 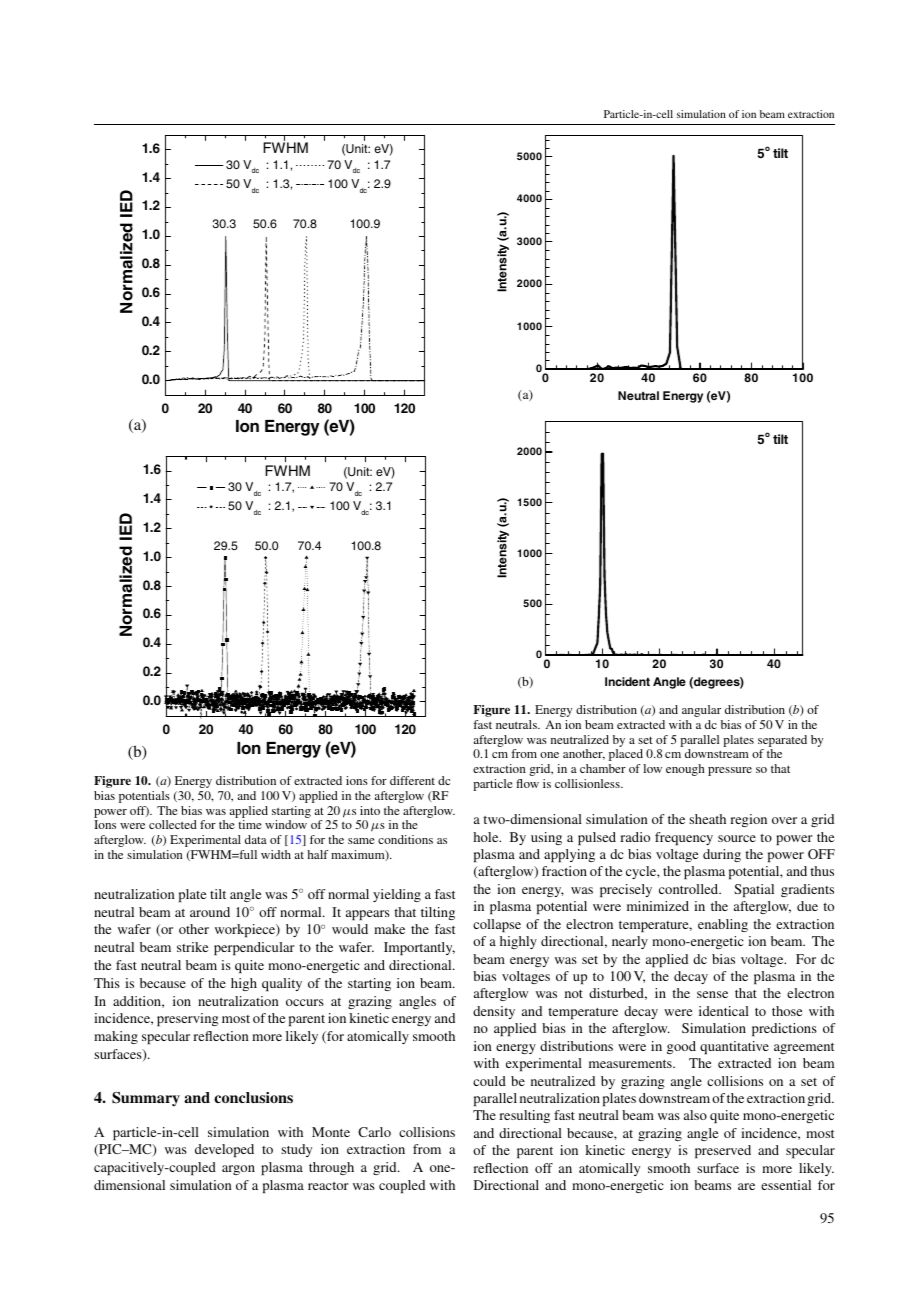 I want to click on argon, so click(x=238, y=1170).
